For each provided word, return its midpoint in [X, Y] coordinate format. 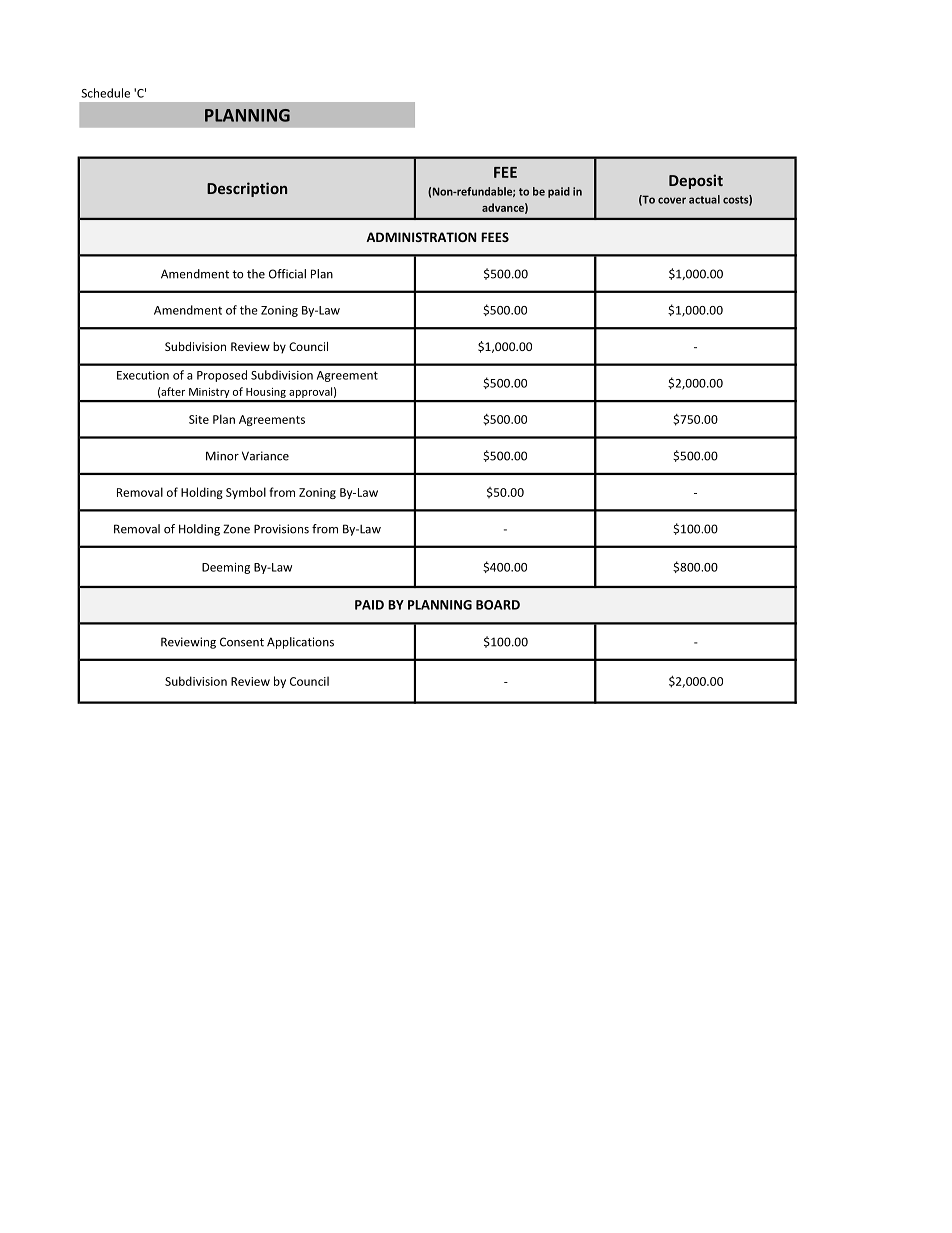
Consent [242, 642]
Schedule [105, 93]
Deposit [696, 181]
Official [287, 274]
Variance [265, 456]
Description [247, 189]
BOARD [498, 605]
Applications [300, 643]
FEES [495, 237]
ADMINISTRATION [421, 237]
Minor [222, 456]
